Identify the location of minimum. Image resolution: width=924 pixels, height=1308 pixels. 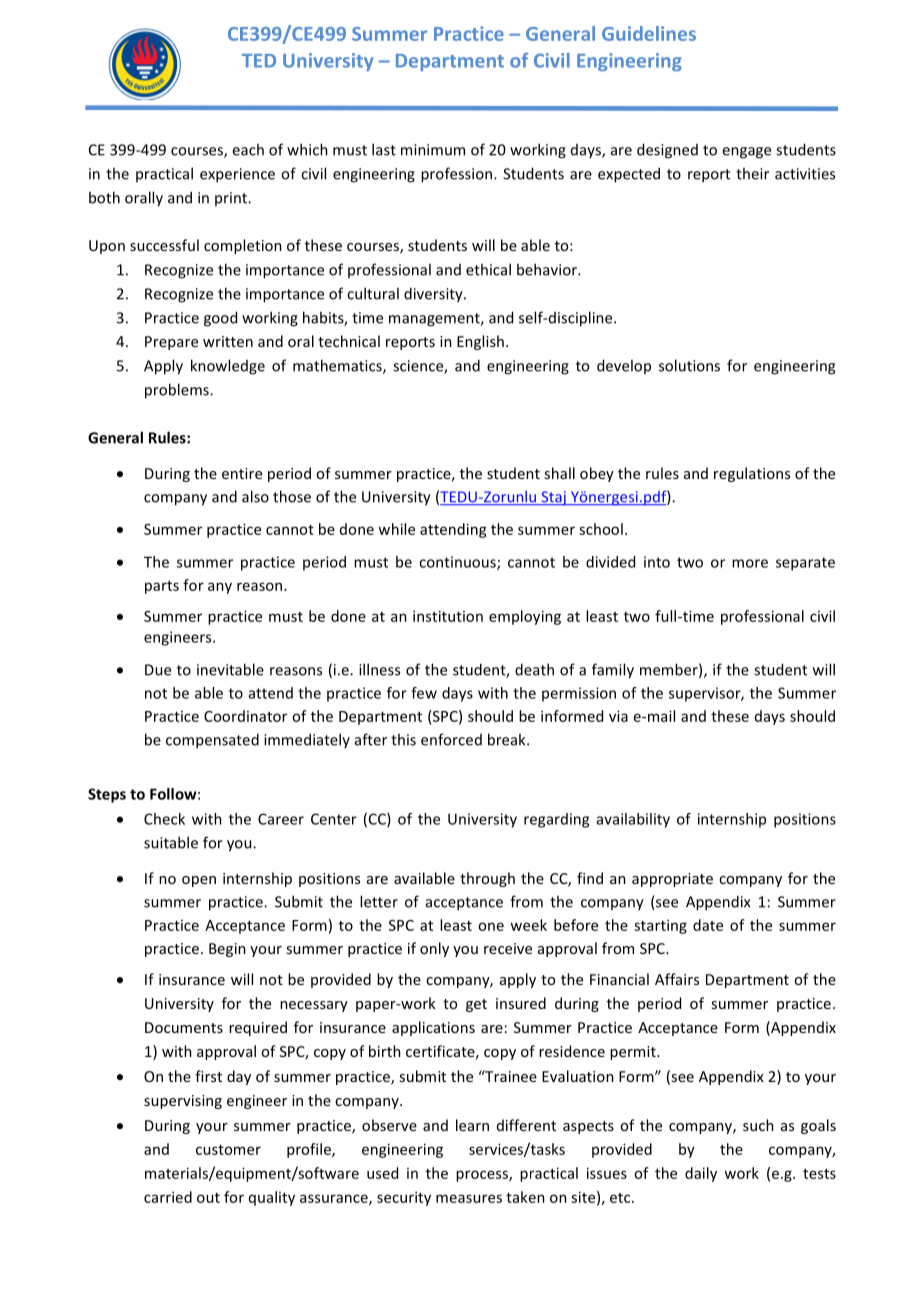
(433, 150).
